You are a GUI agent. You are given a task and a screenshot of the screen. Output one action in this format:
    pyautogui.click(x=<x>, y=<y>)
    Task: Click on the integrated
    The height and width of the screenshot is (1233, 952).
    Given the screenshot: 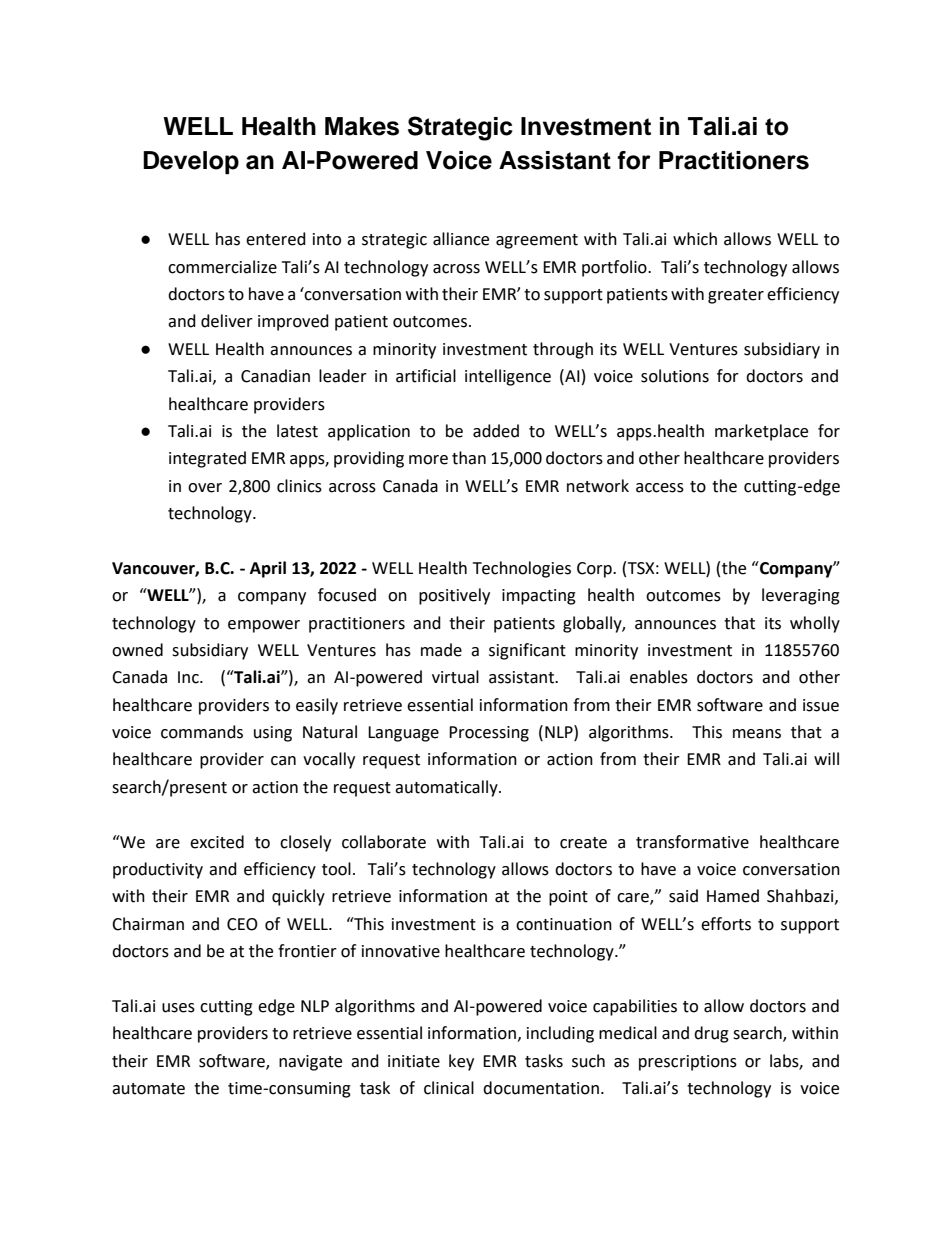 What is the action you would take?
    pyautogui.click(x=207, y=459)
